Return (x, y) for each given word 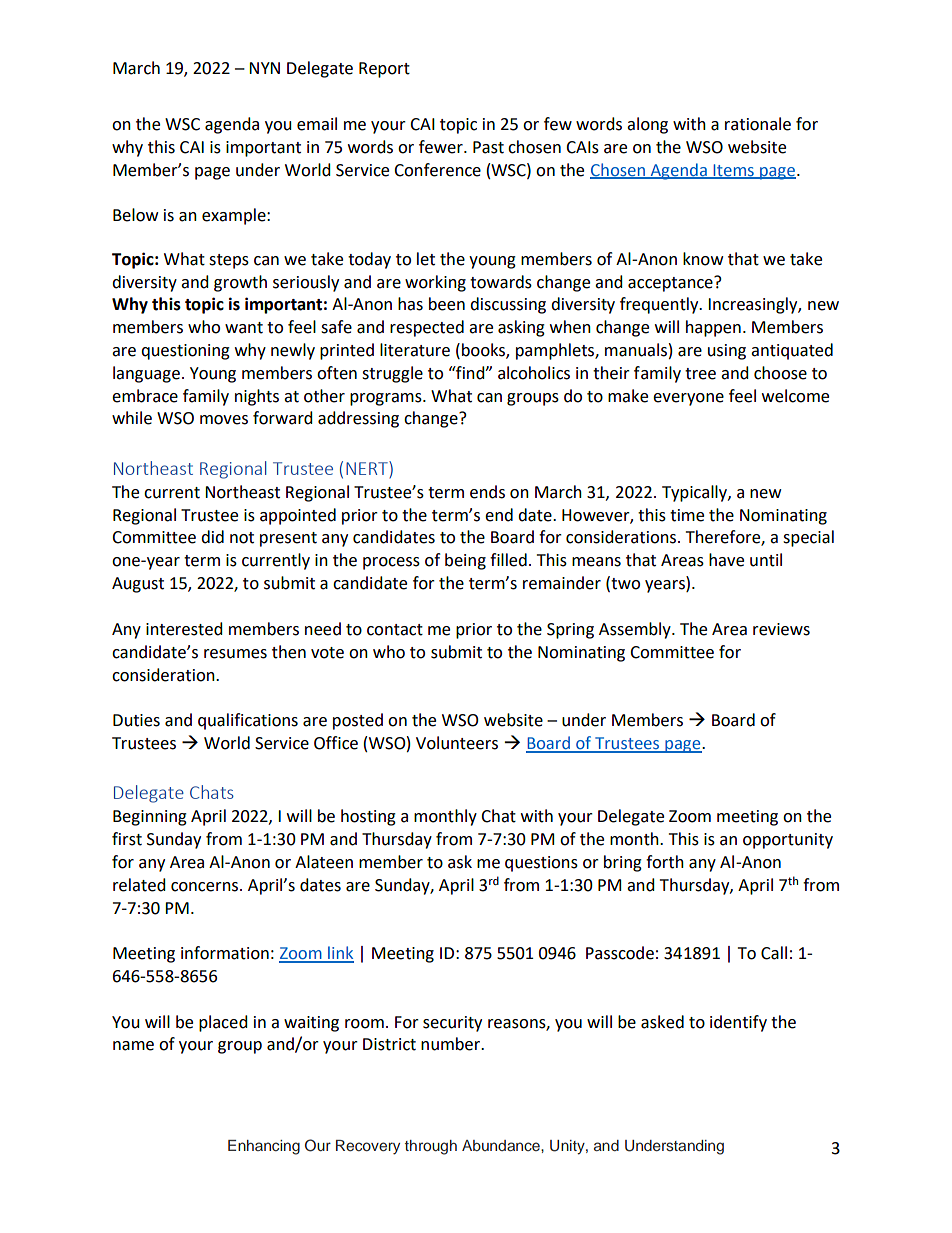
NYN (264, 68)
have (726, 560)
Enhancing (264, 1147)
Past (488, 147)
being (465, 561)
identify (738, 1023)
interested (184, 629)
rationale (758, 124)
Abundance (502, 1145)
